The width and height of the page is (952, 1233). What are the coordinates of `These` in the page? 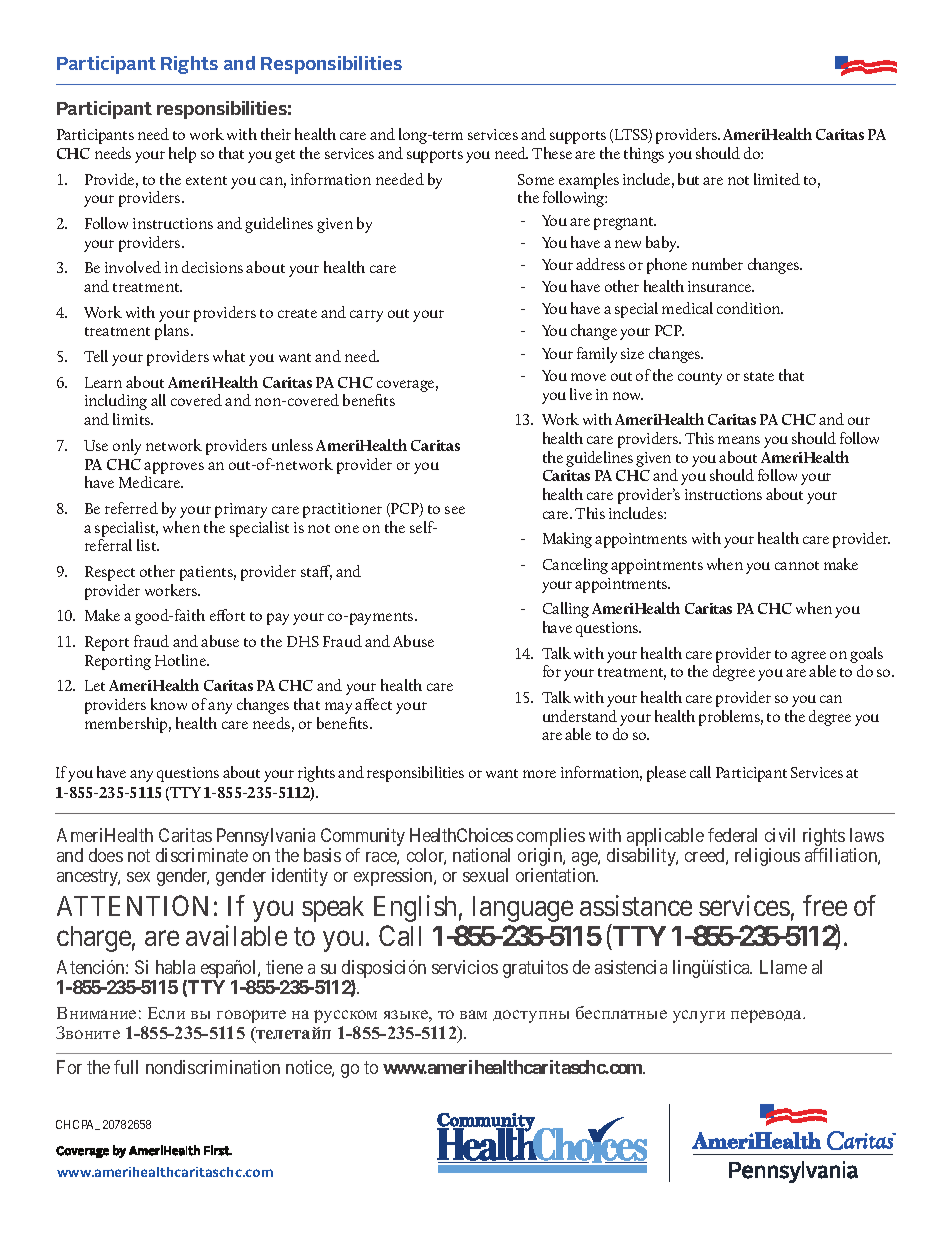 It's located at (552, 153).
